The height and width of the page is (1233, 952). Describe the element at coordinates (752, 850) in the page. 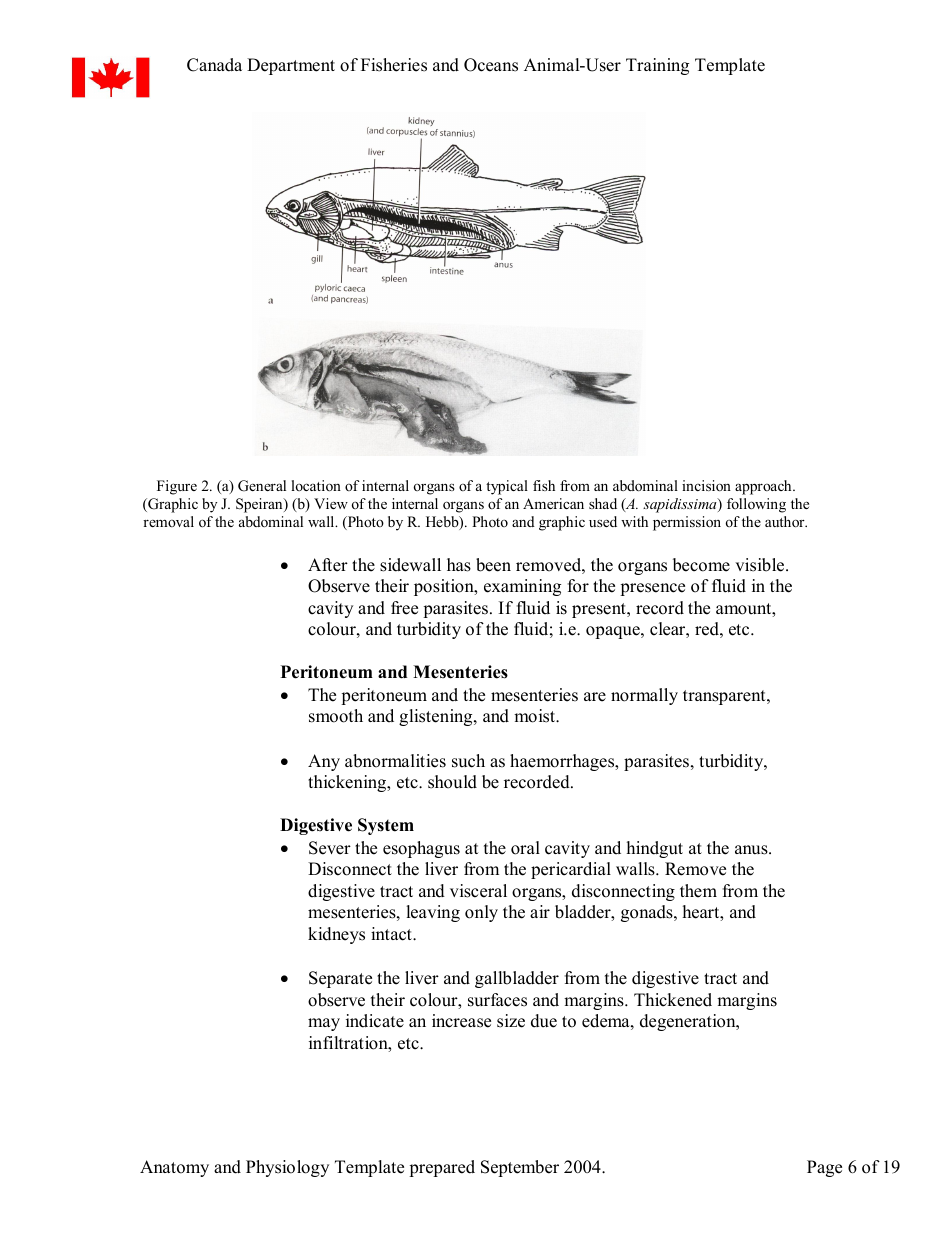

I see `anus` at that location.
